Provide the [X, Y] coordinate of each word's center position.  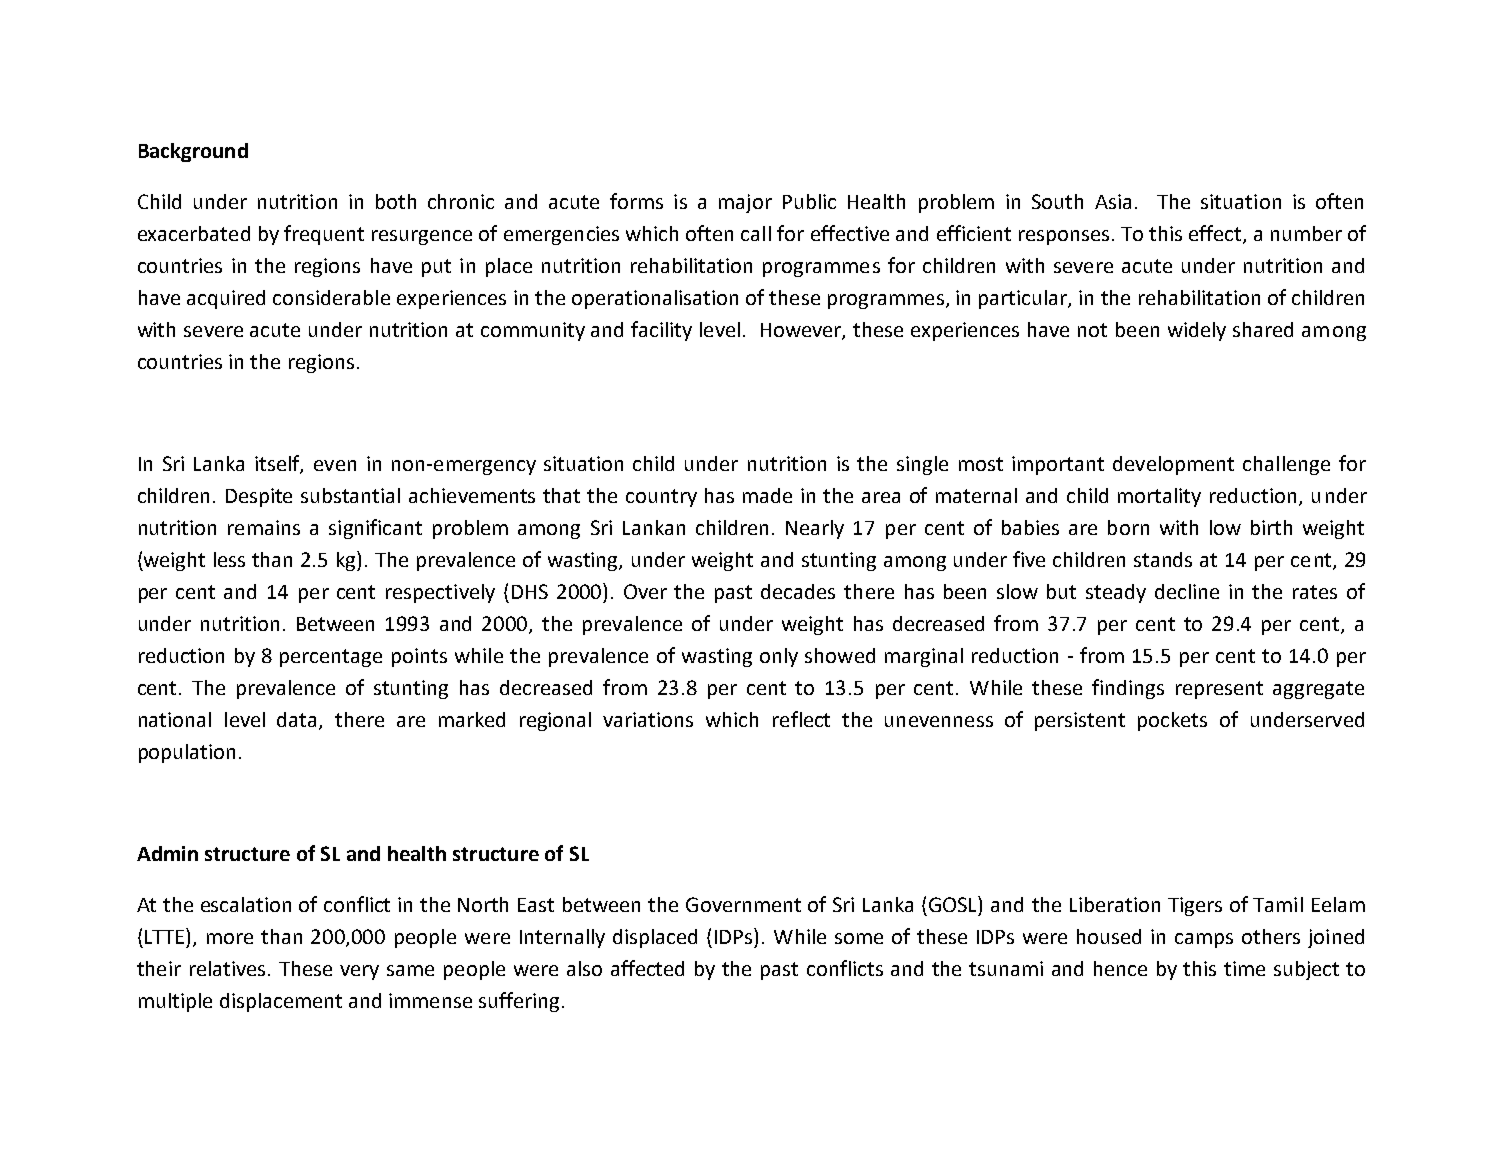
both [396, 201]
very [359, 972]
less [229, 559]
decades [798, 591]
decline [1187, 591]
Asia [1113, 201]
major [745, 203]
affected [647, 968]
